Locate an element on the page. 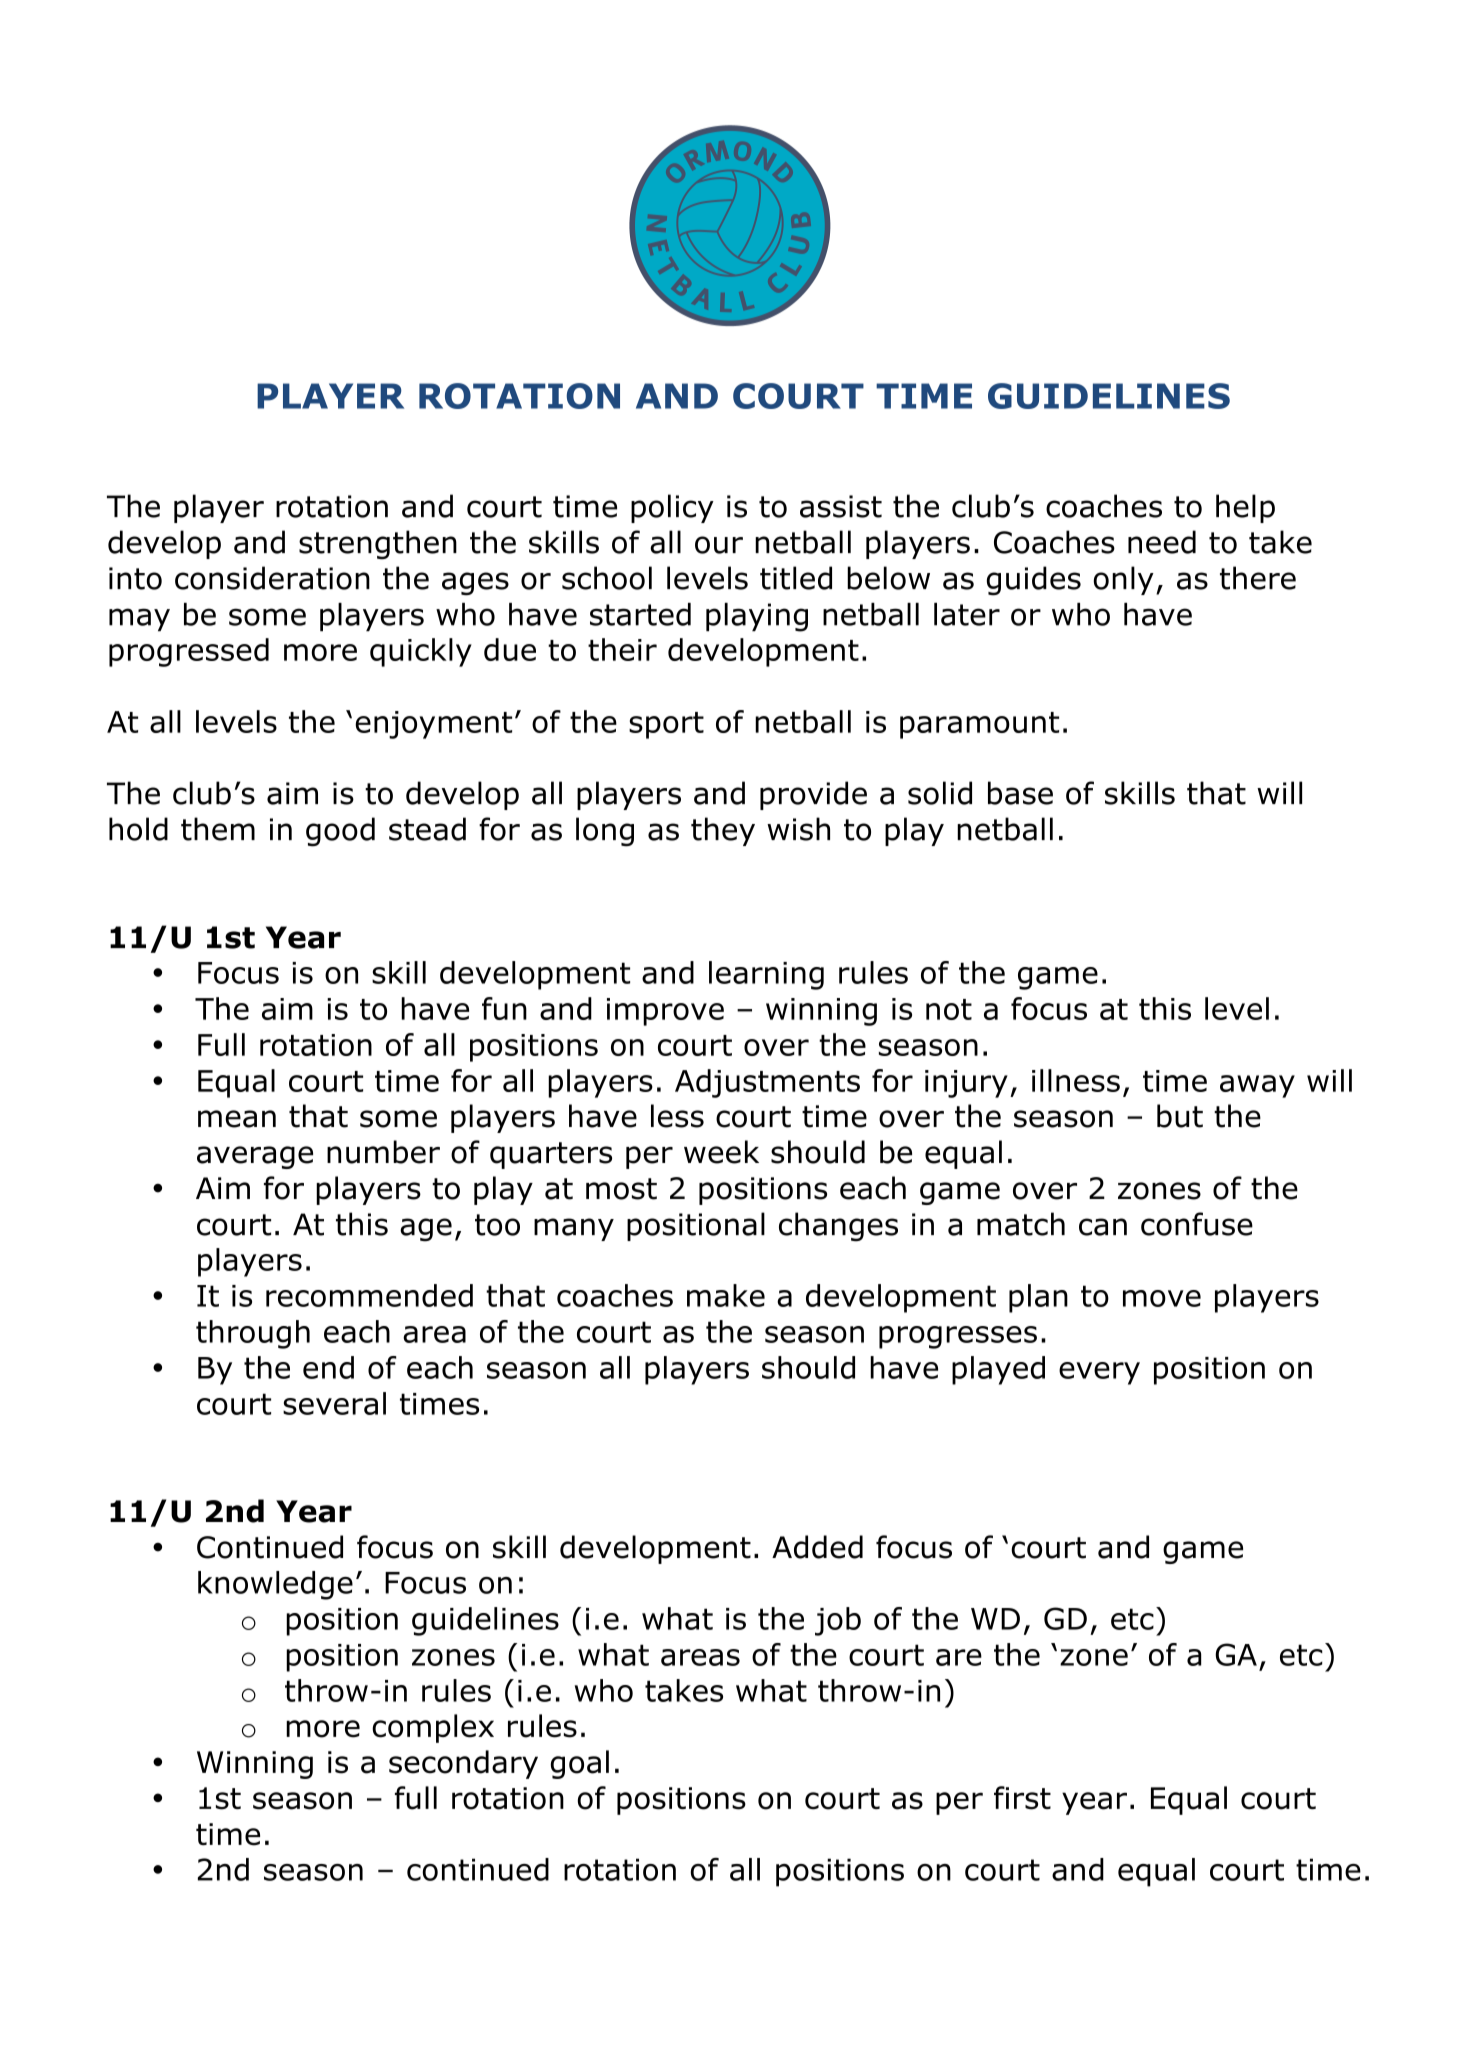 The width and height of the image is (1465, 2071). make is located at coordinates (726, 1295).
